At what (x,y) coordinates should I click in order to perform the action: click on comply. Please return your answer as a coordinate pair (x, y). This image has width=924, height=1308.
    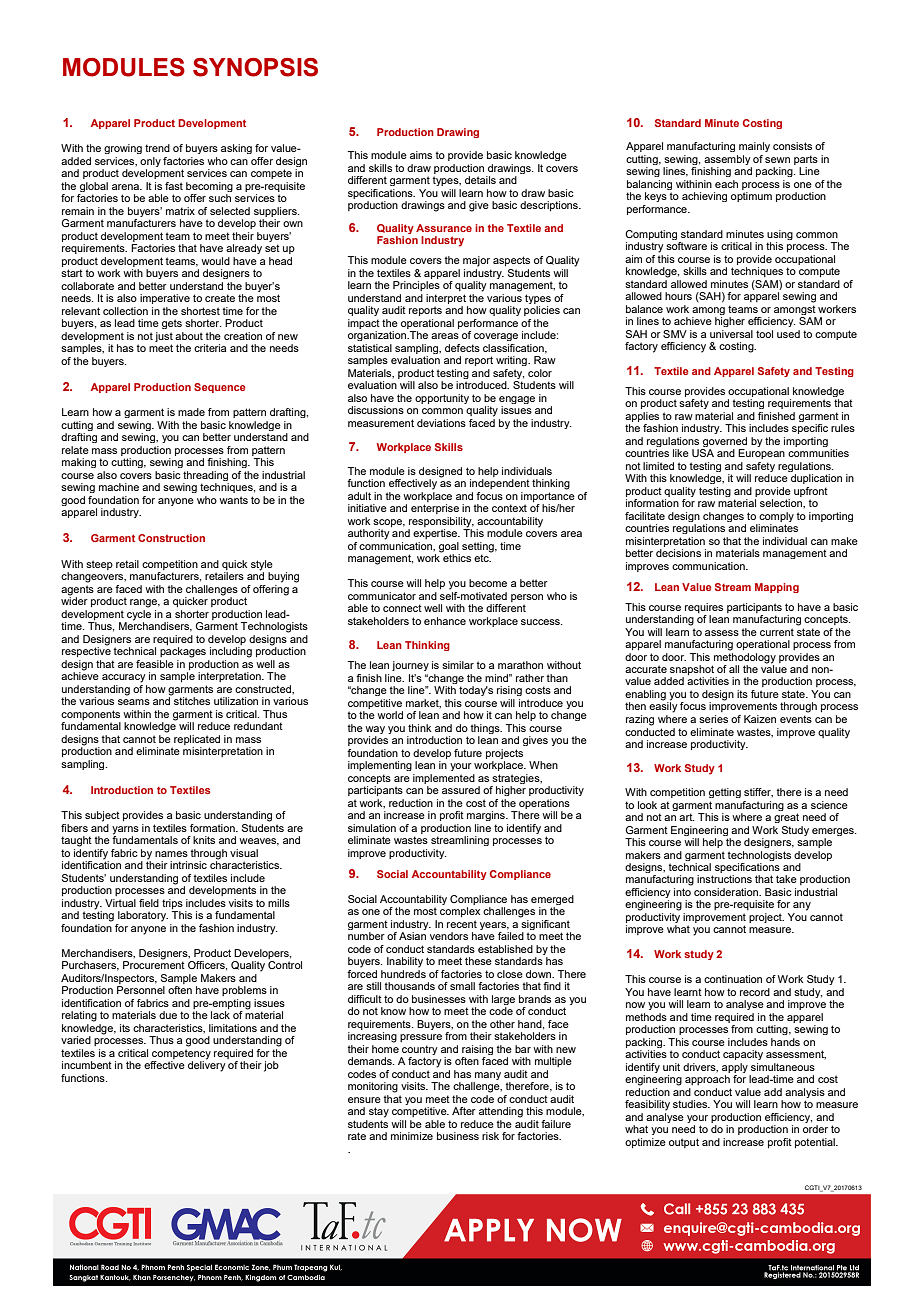
    Looking at the image, I should click on (776, 517).
